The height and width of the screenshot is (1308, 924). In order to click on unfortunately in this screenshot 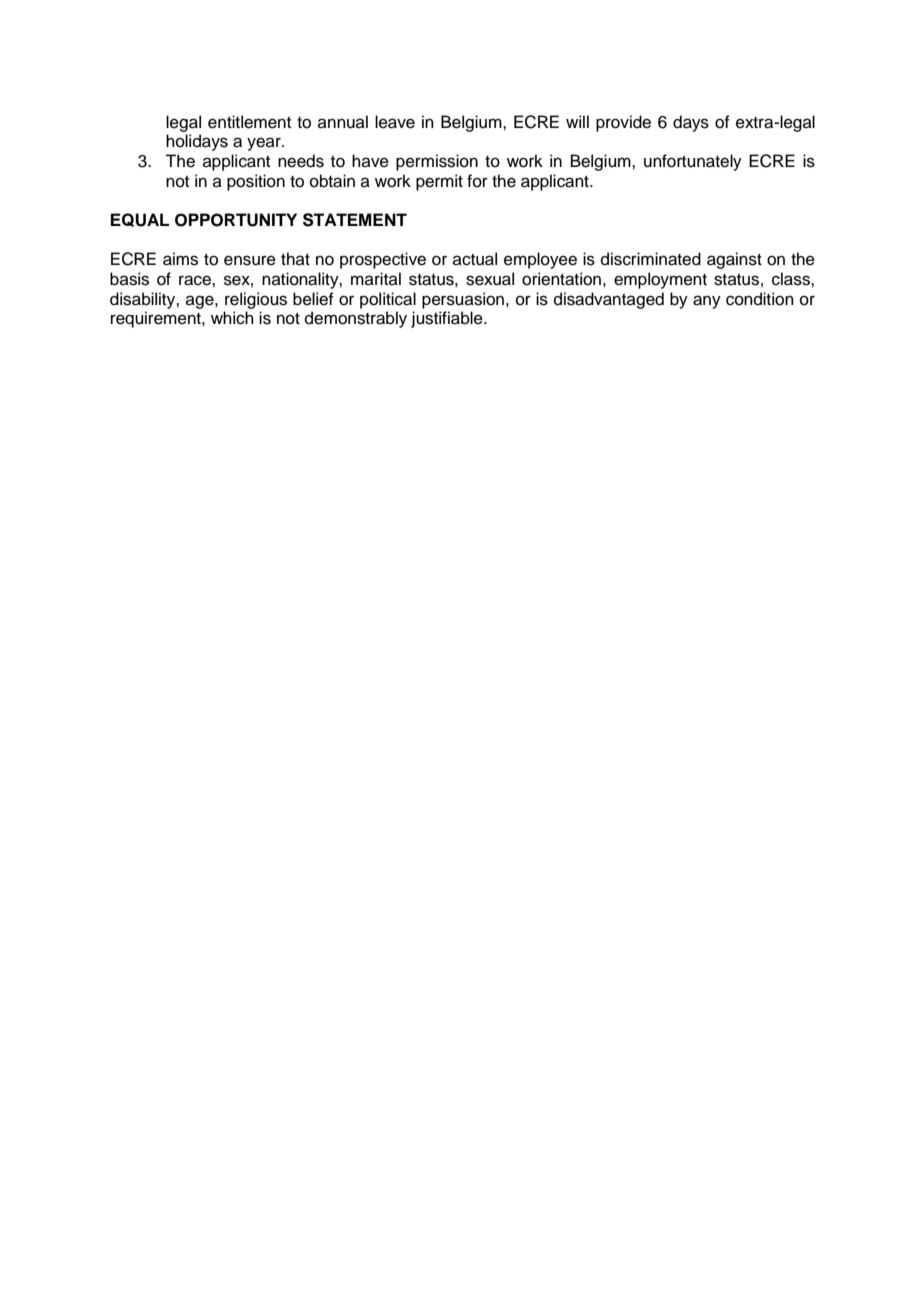, I will do `click(693, 162)`.
